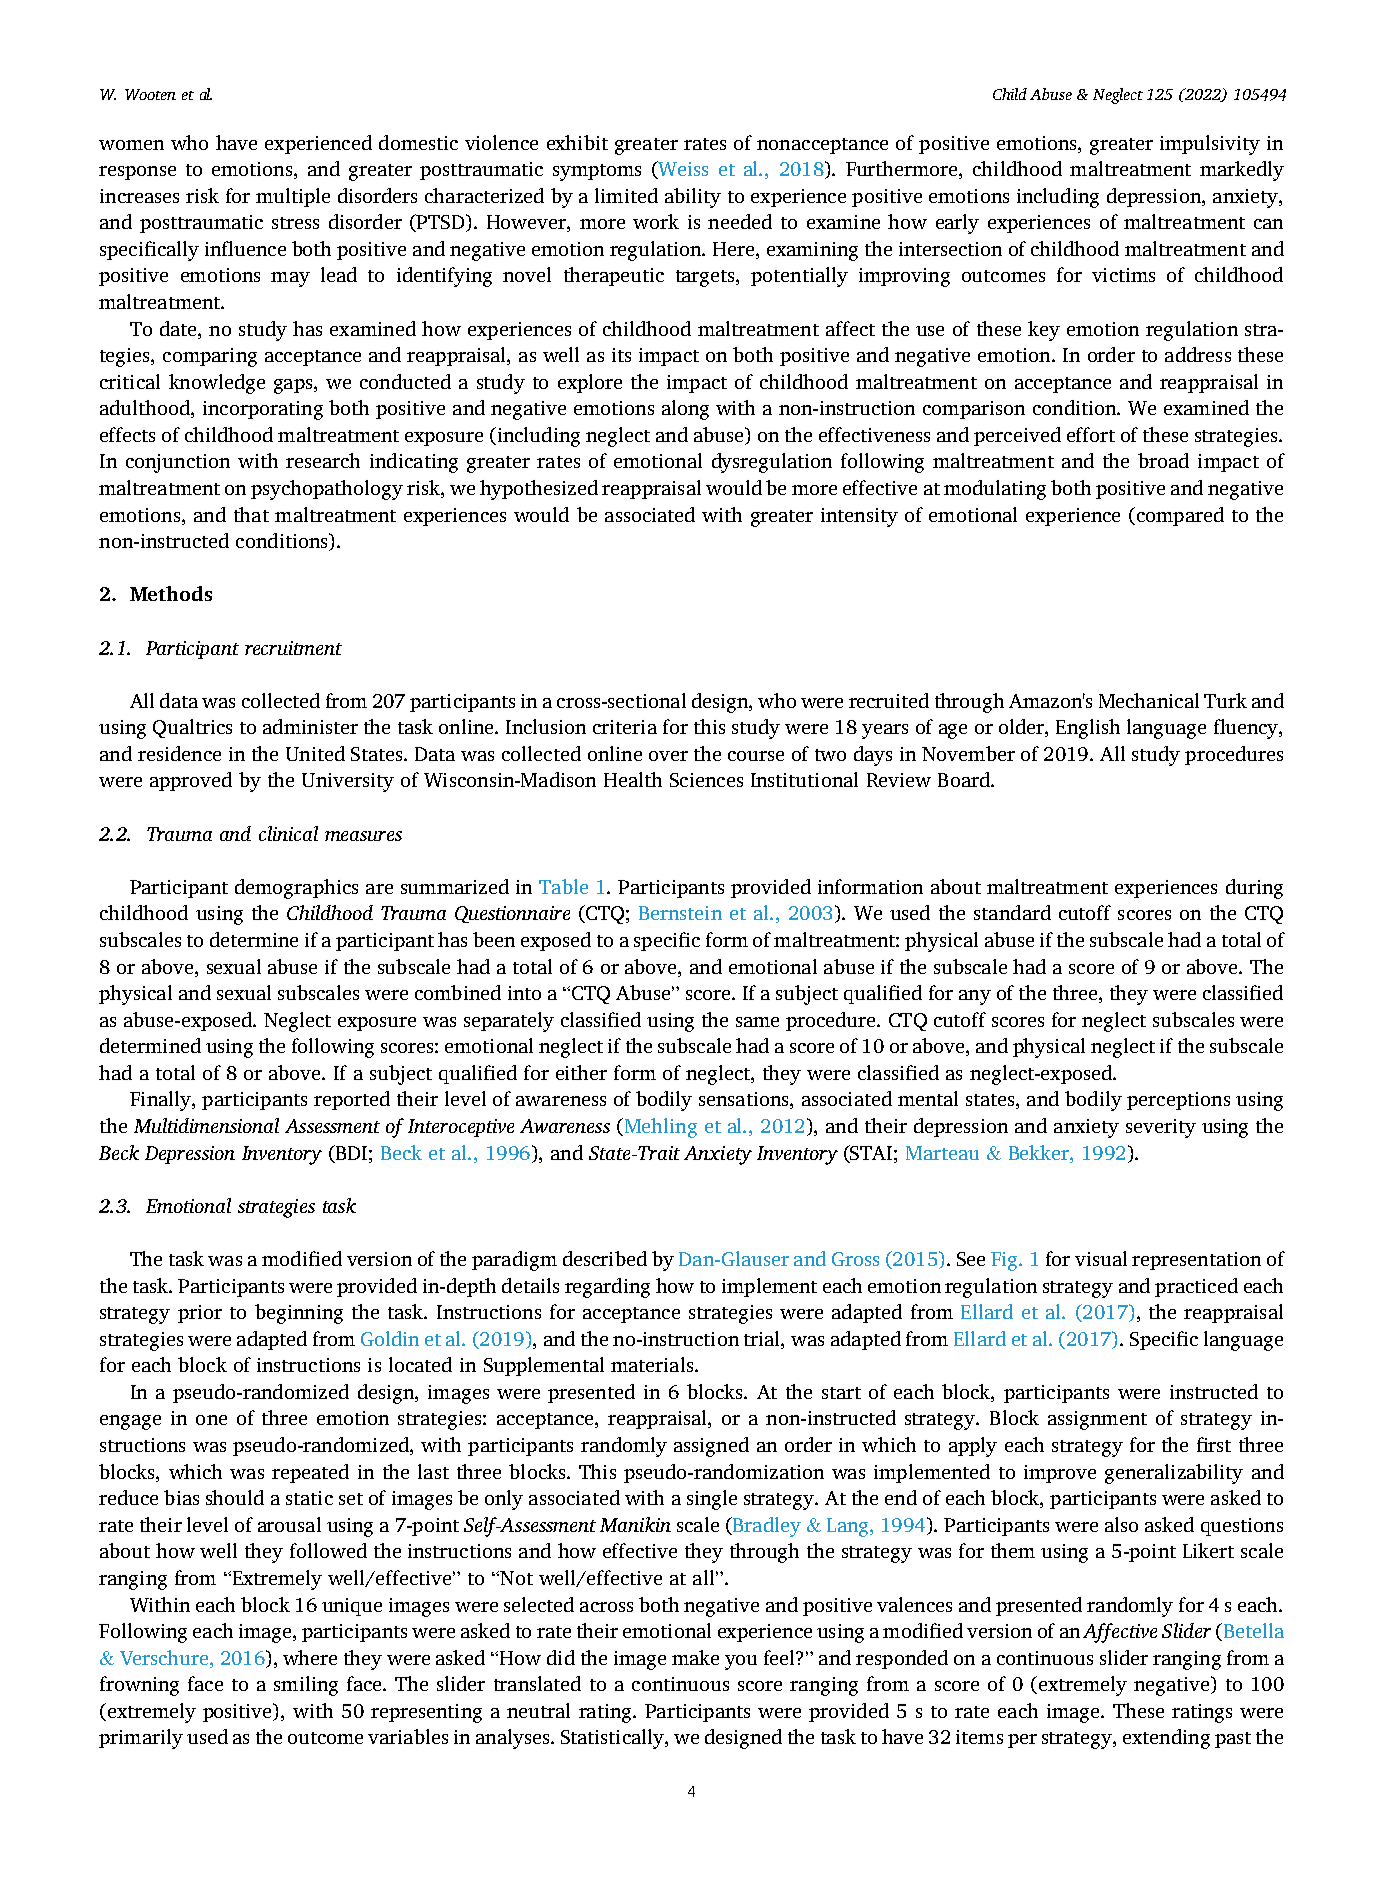 The image size is (1383, 1887). Describe the element at coordinates (680, 913) in the document. I see `Bernstein` at that location.
